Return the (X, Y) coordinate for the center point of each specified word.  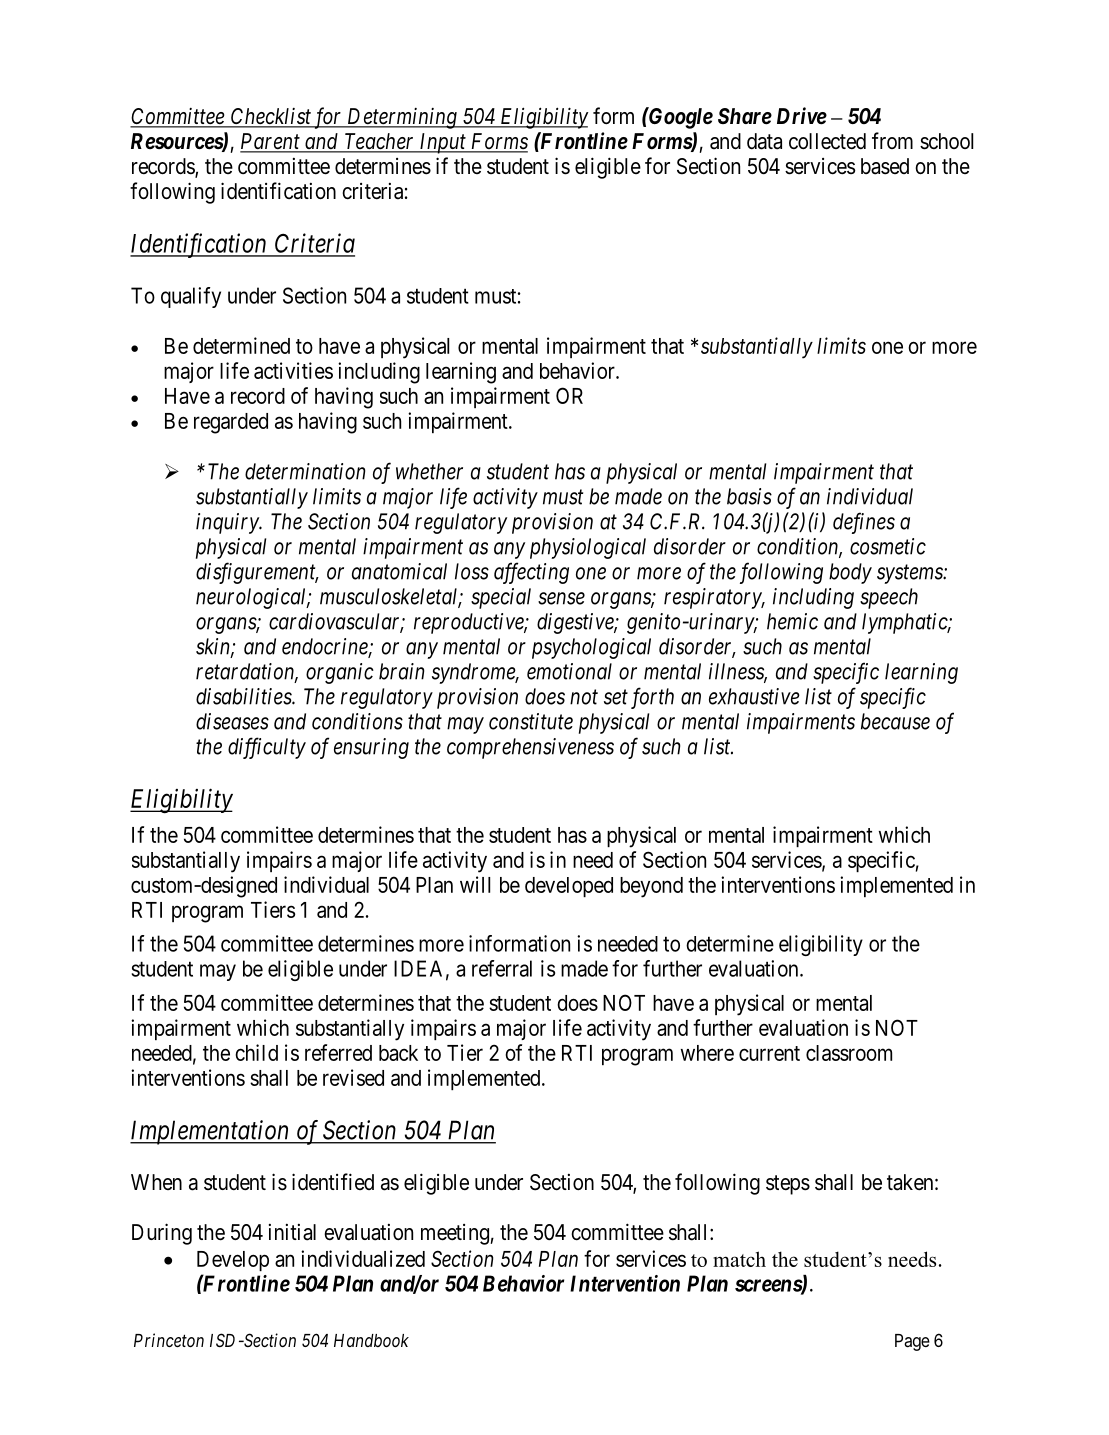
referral (502, 968)
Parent (271, 142)
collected (827, 141)
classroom (849, 1053)
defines (864, 523)
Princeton (169, 1340)
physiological (588, 548)
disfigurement (257, 573)
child (256, 1052)
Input (442, 143)
